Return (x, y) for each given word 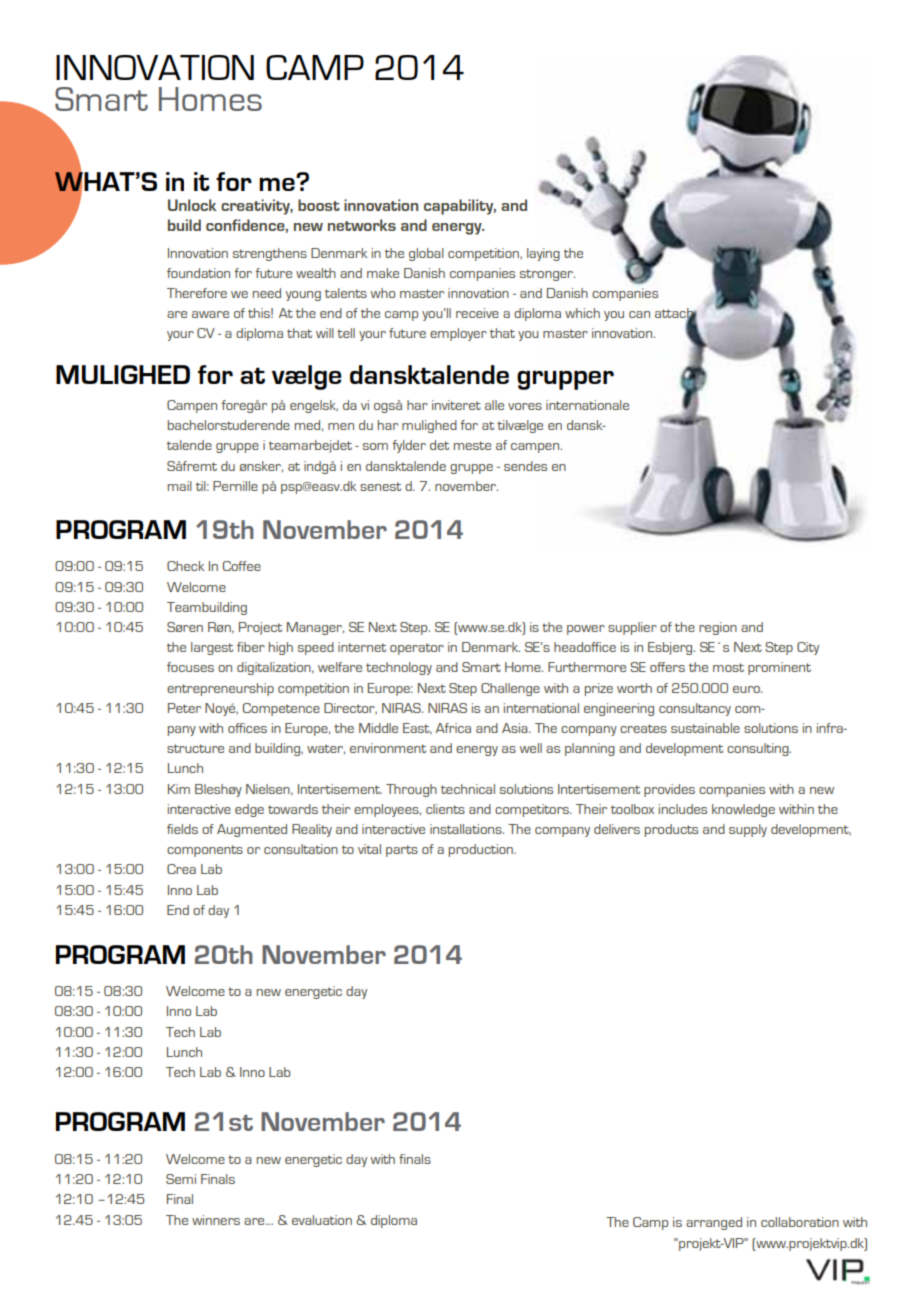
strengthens (270, 254)
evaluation (322, 1220)
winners (216, 1220)
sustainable (705, 728)
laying (543, 254)
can (639, 314)
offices (247, 728)
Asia (516, 728)
